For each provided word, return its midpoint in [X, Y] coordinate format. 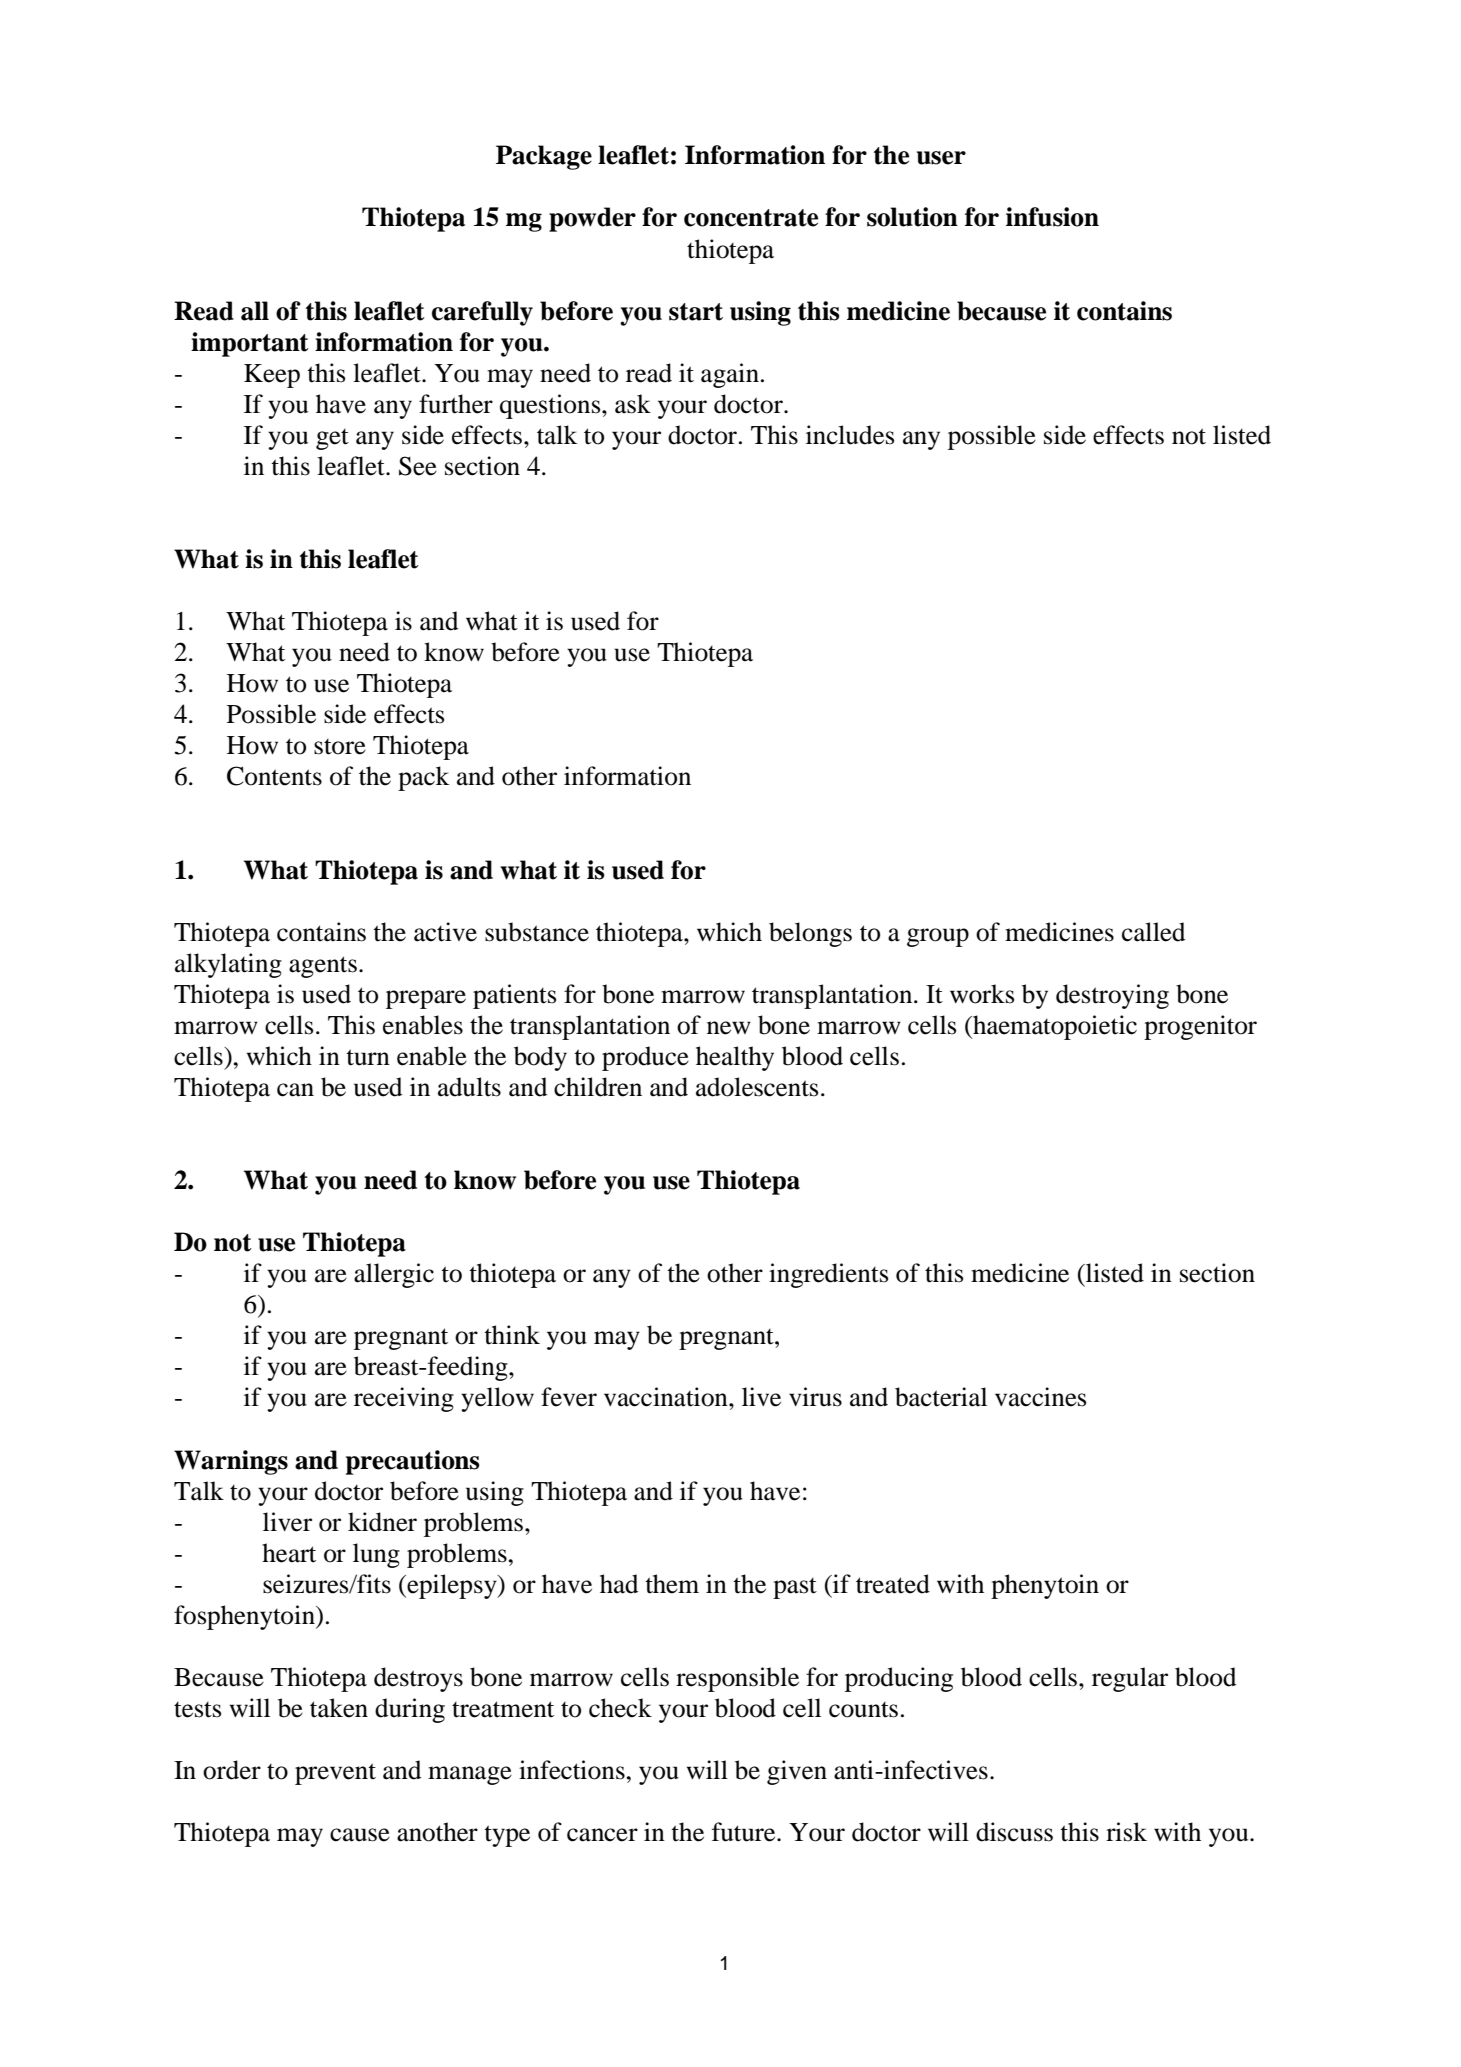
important [250, 344]
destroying [1112, 996]
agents [323, 967]
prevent [335, 1774]
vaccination [667, 1397]
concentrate [751, 218]
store [340, 747]
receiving [404, 1399]
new [729, 1028]
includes [850, 435]
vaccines [1040, 1397]
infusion [1052, 217]
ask [633, 404]
